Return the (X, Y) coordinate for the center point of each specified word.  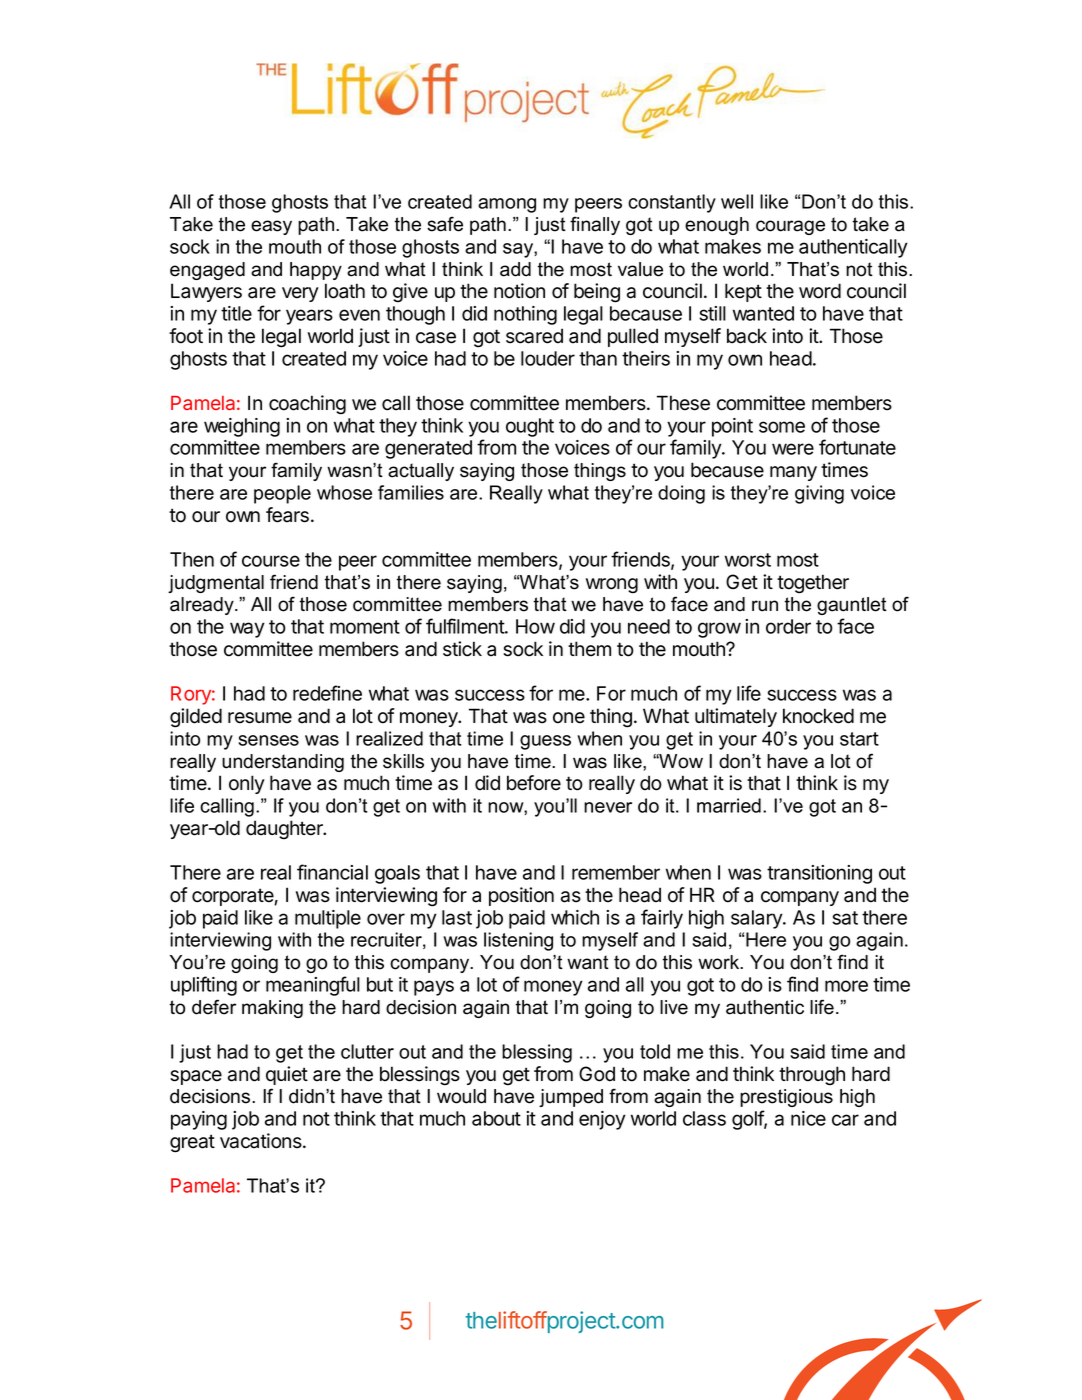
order (788, 626)
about (496, 1118)
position (521, 896)
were (793, 449)
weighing (242, 427)
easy (271, 227)
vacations (262, 1141)
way (247, 630)
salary (757, 919)
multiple (328, 919)
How (535, 626)
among (507, 205)
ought (530, 427)
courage (790, 227)
